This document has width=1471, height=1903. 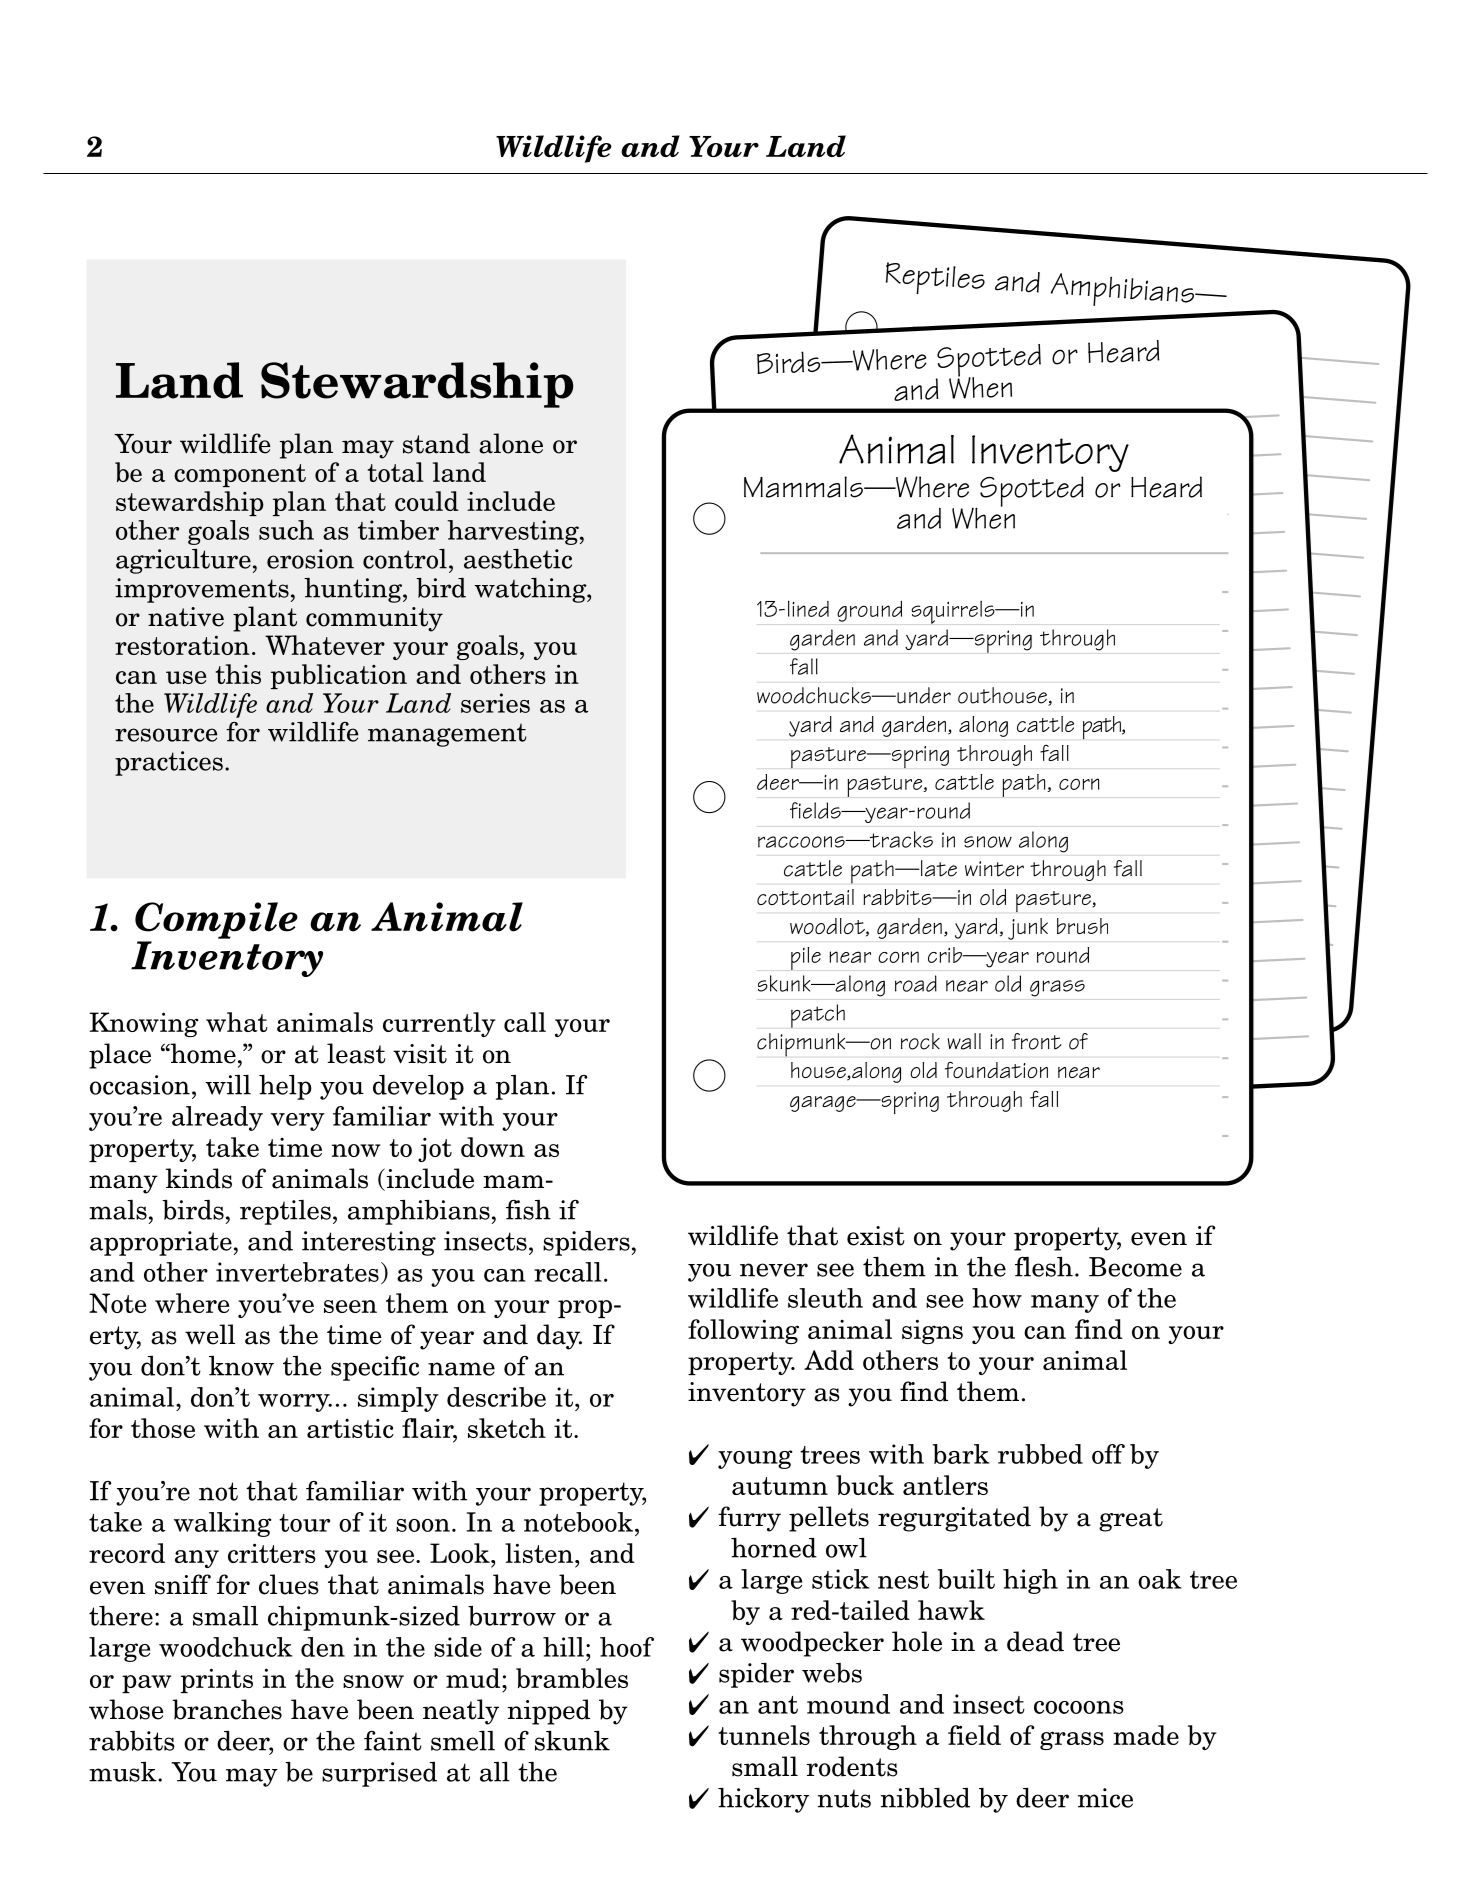 What do you see at coordinates (511, 443) in the document?
I see `alone` at bounding box center [511, 443].
